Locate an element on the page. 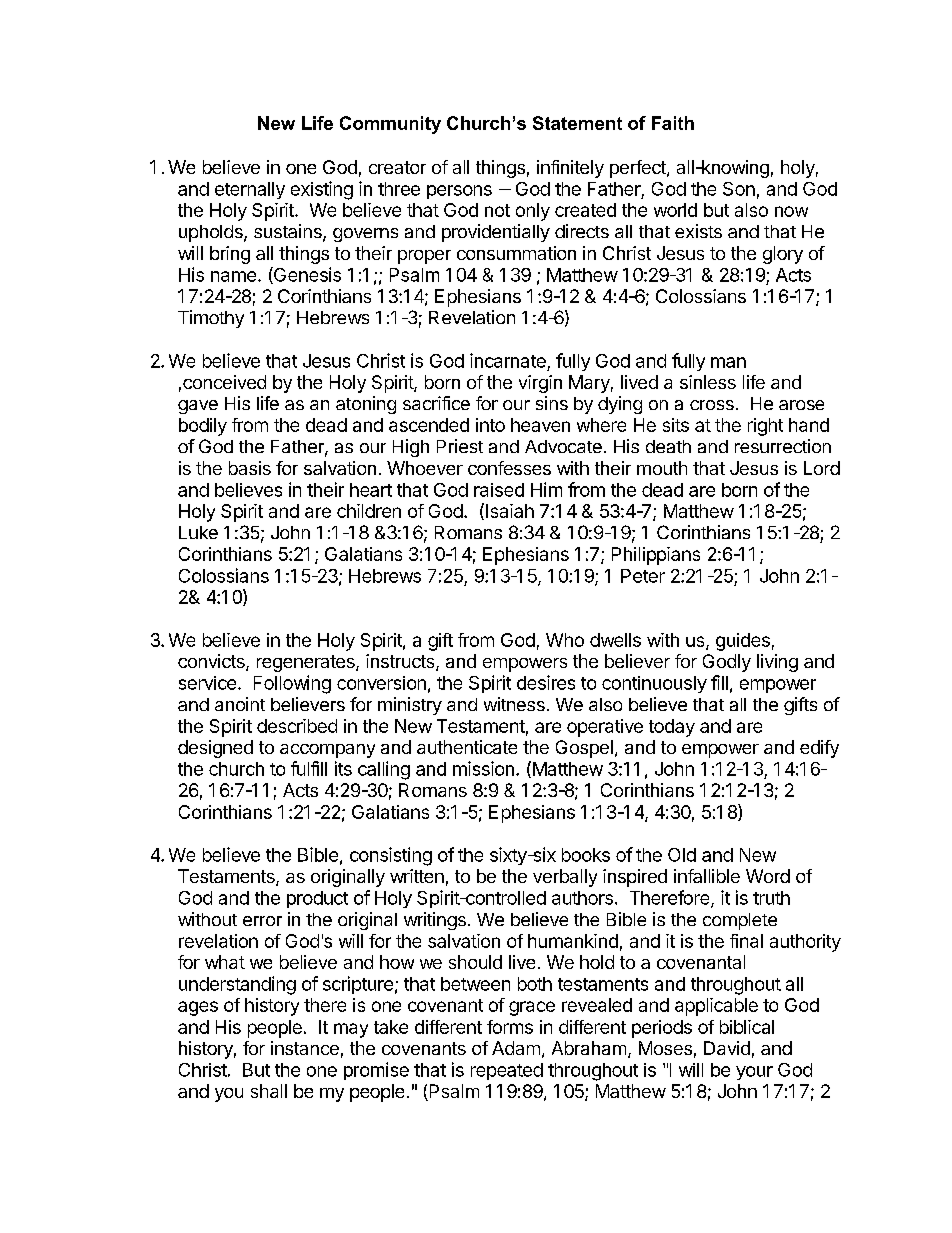 This image has height=1233, width=952. instance is located at coordinates (305, 1048).
